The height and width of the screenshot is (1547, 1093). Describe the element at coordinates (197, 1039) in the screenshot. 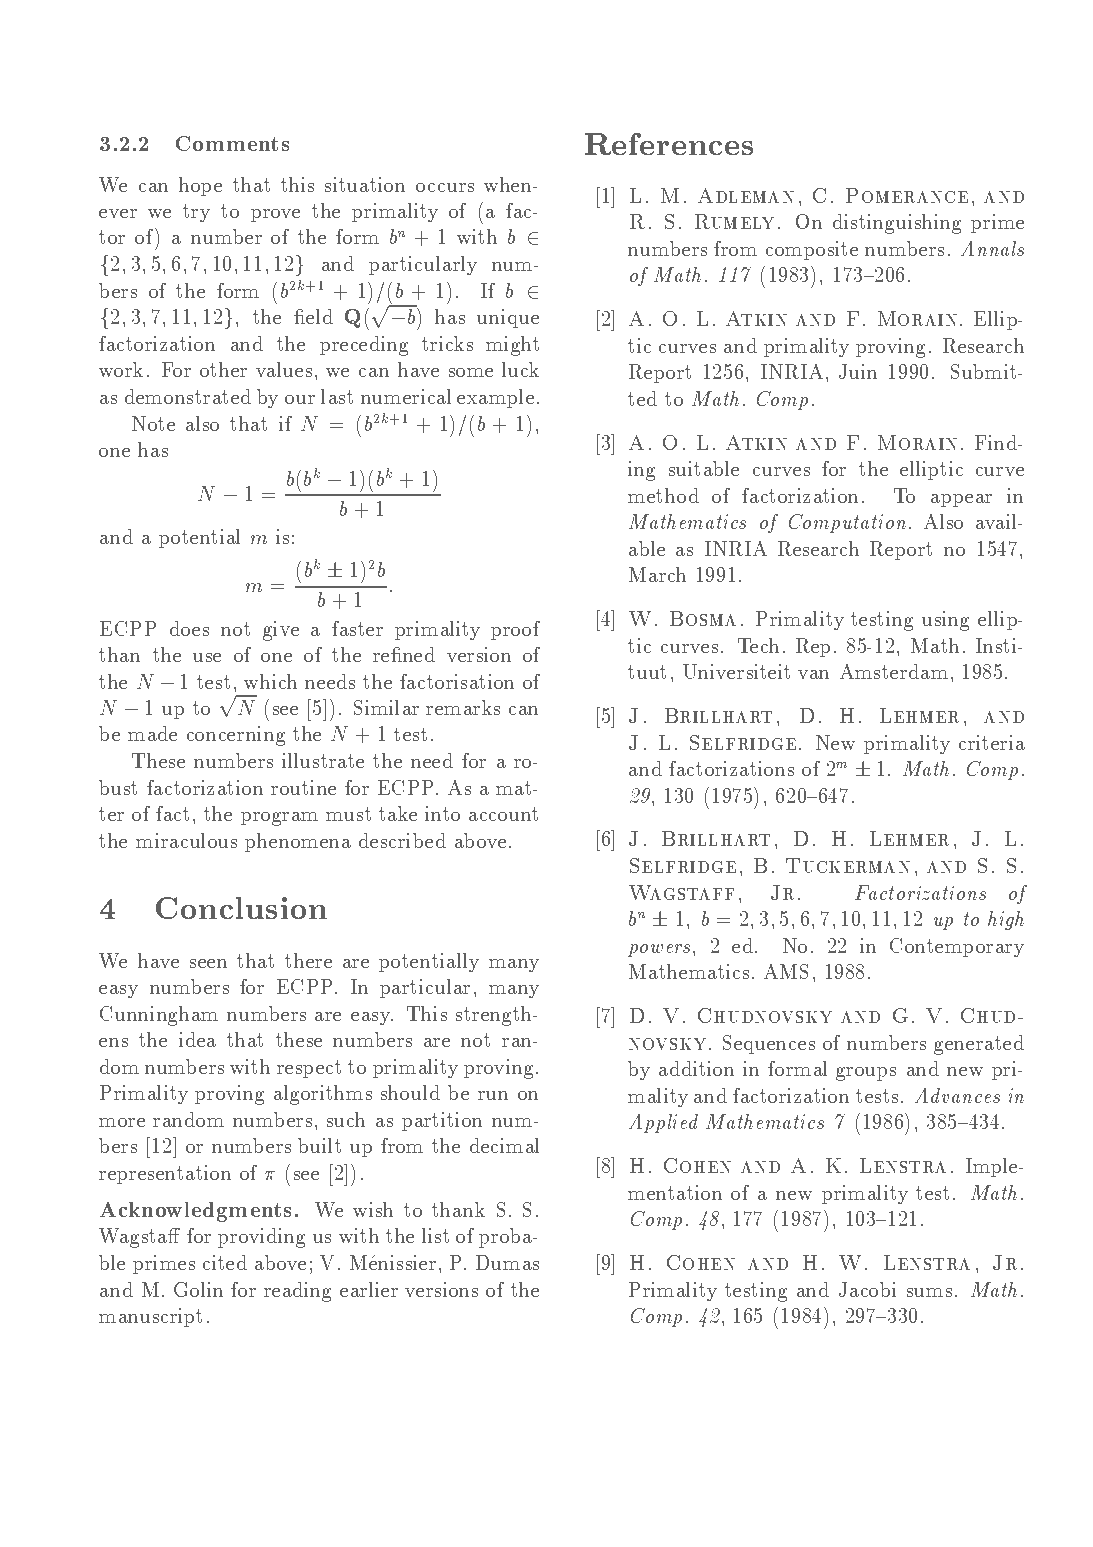

I see `idea` at that location.
